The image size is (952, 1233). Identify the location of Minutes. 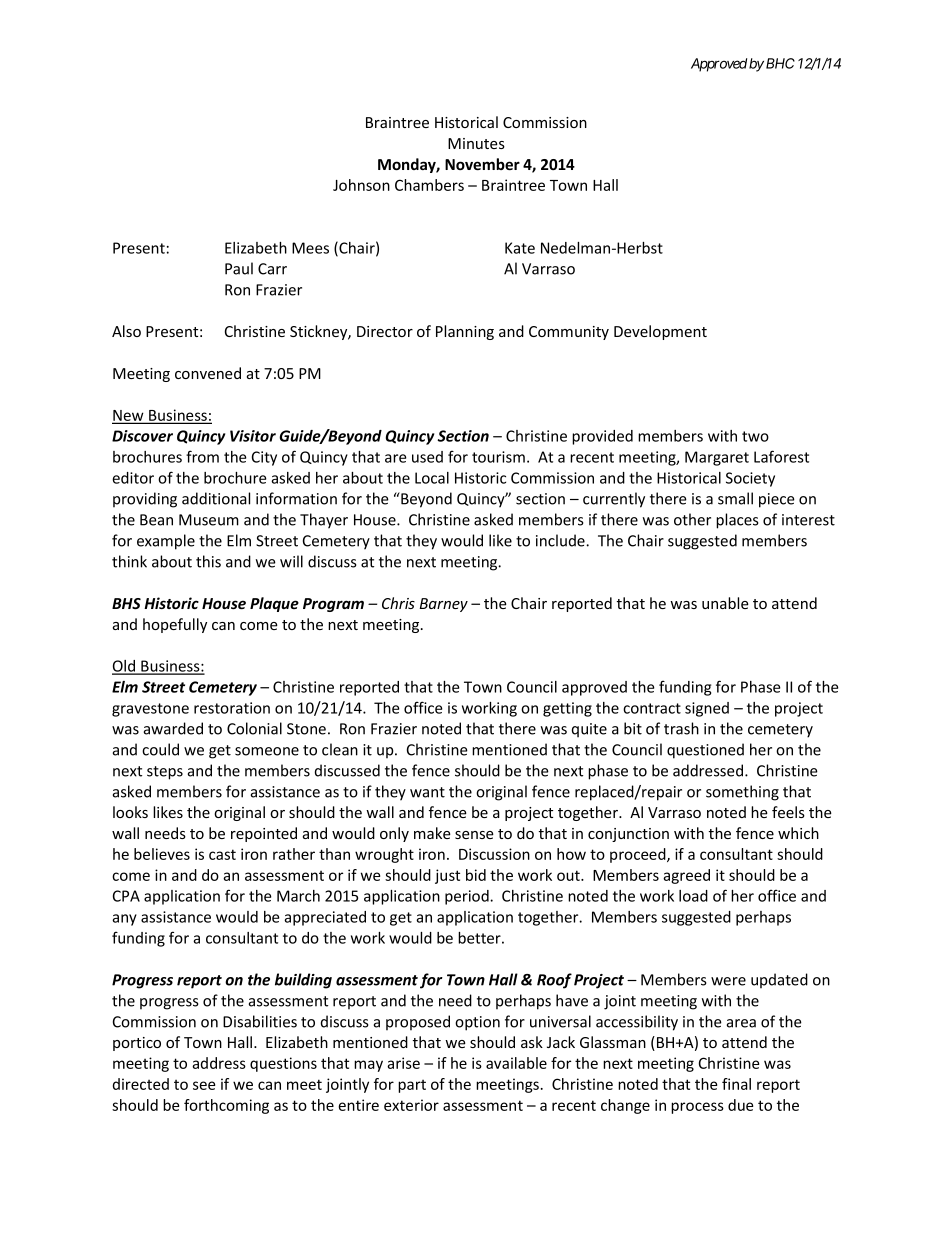
(476, 143).
